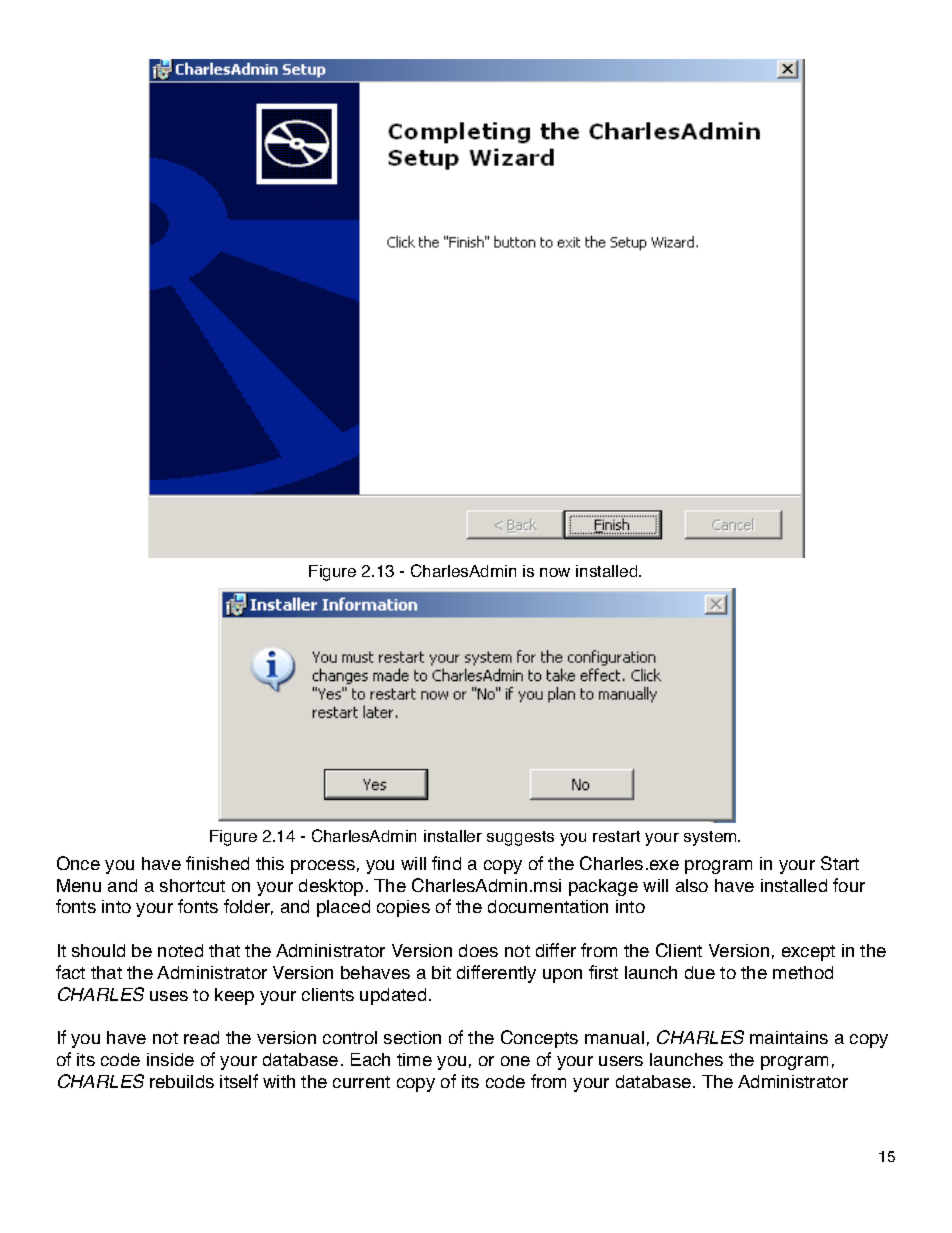  I want to click on finished, so click(217, 863).
